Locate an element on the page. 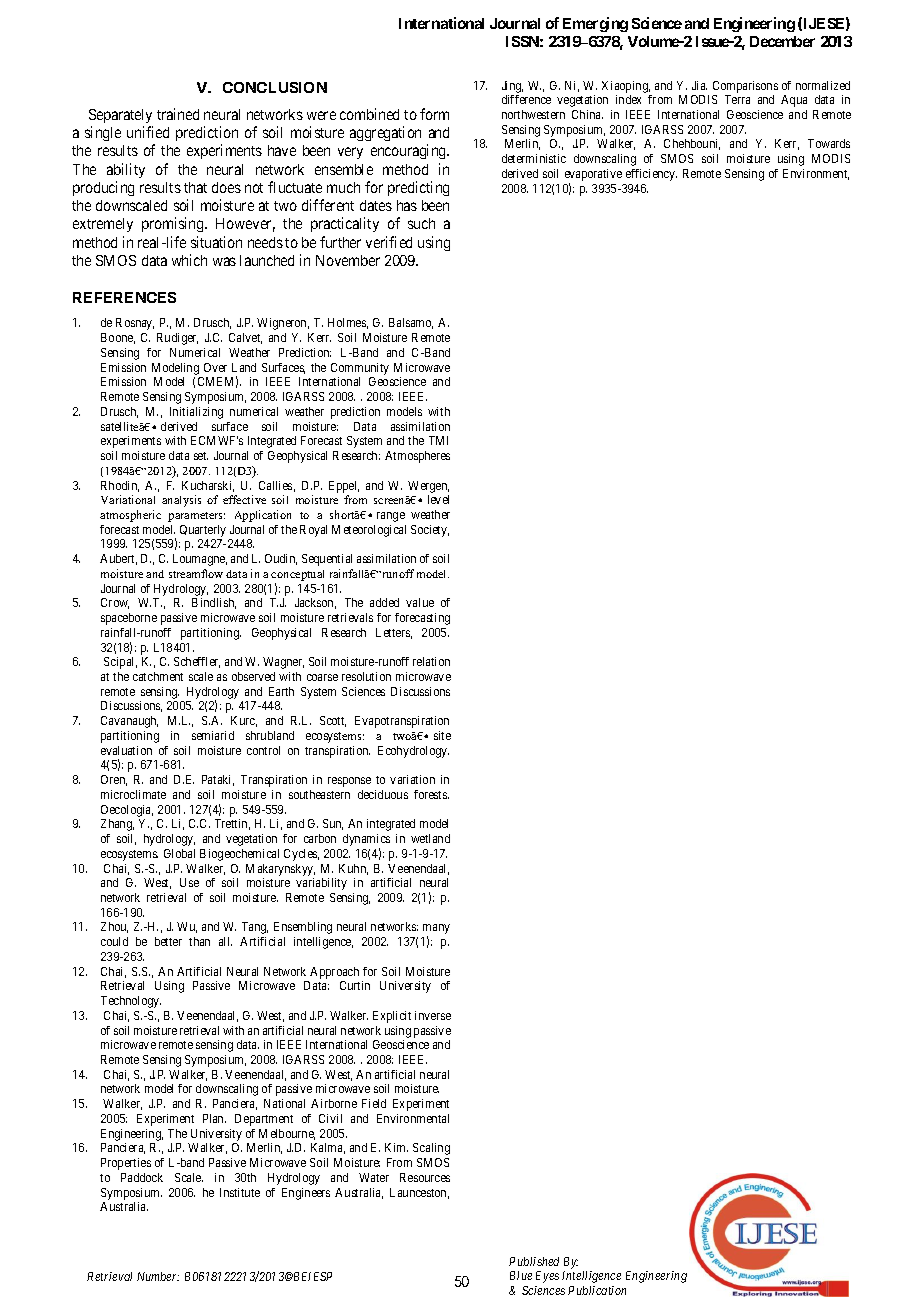 This document has width=924, height=1308. inverse is located at coordinates (433, 1015).
